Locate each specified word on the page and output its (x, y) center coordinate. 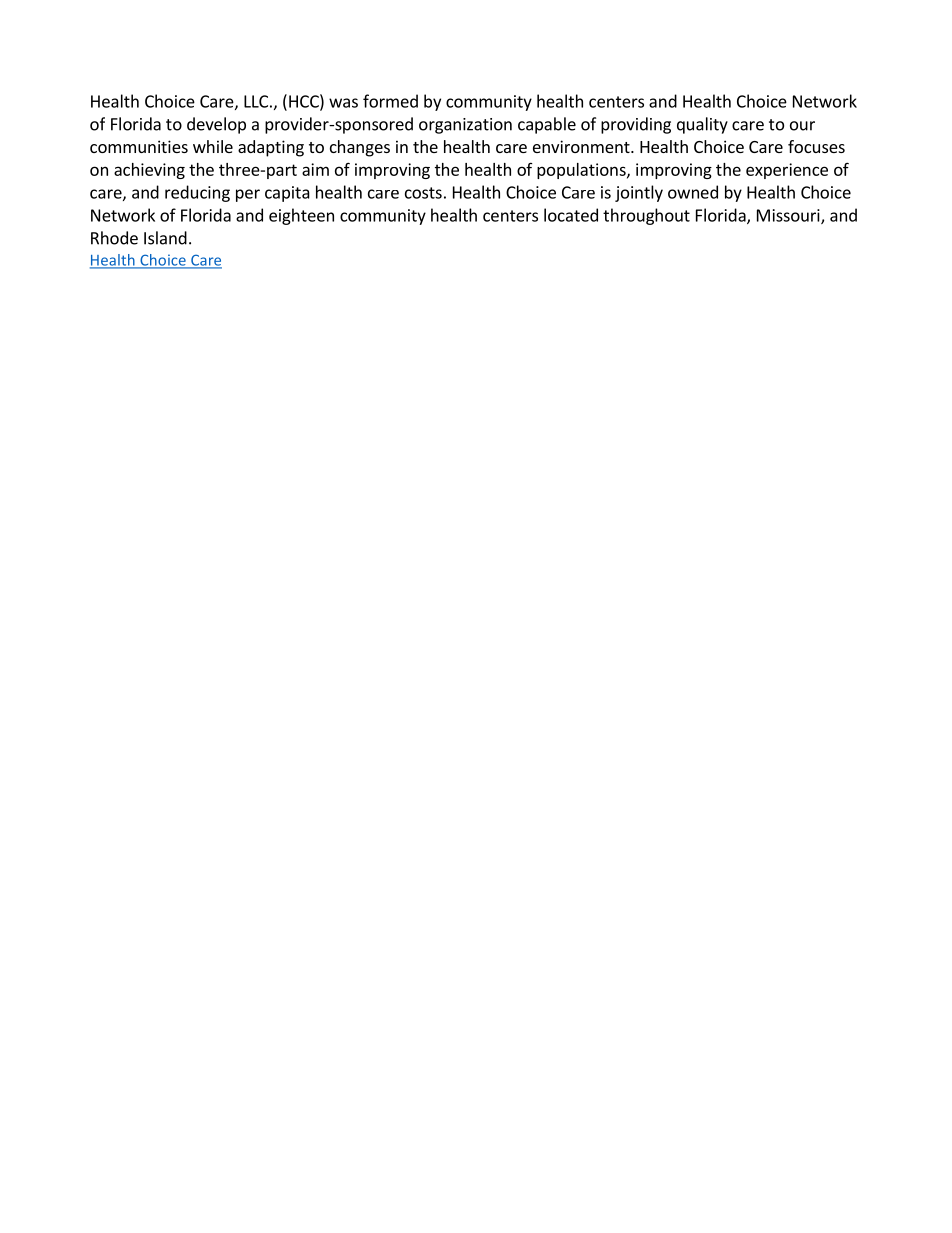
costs (423, 193)
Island (165, 238)
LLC (256, 101)
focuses (816, 146)
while (213, 146)
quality (702, 125)
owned (693, 192)
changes (360, 148)
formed (390, 101)
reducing (197, 193)
